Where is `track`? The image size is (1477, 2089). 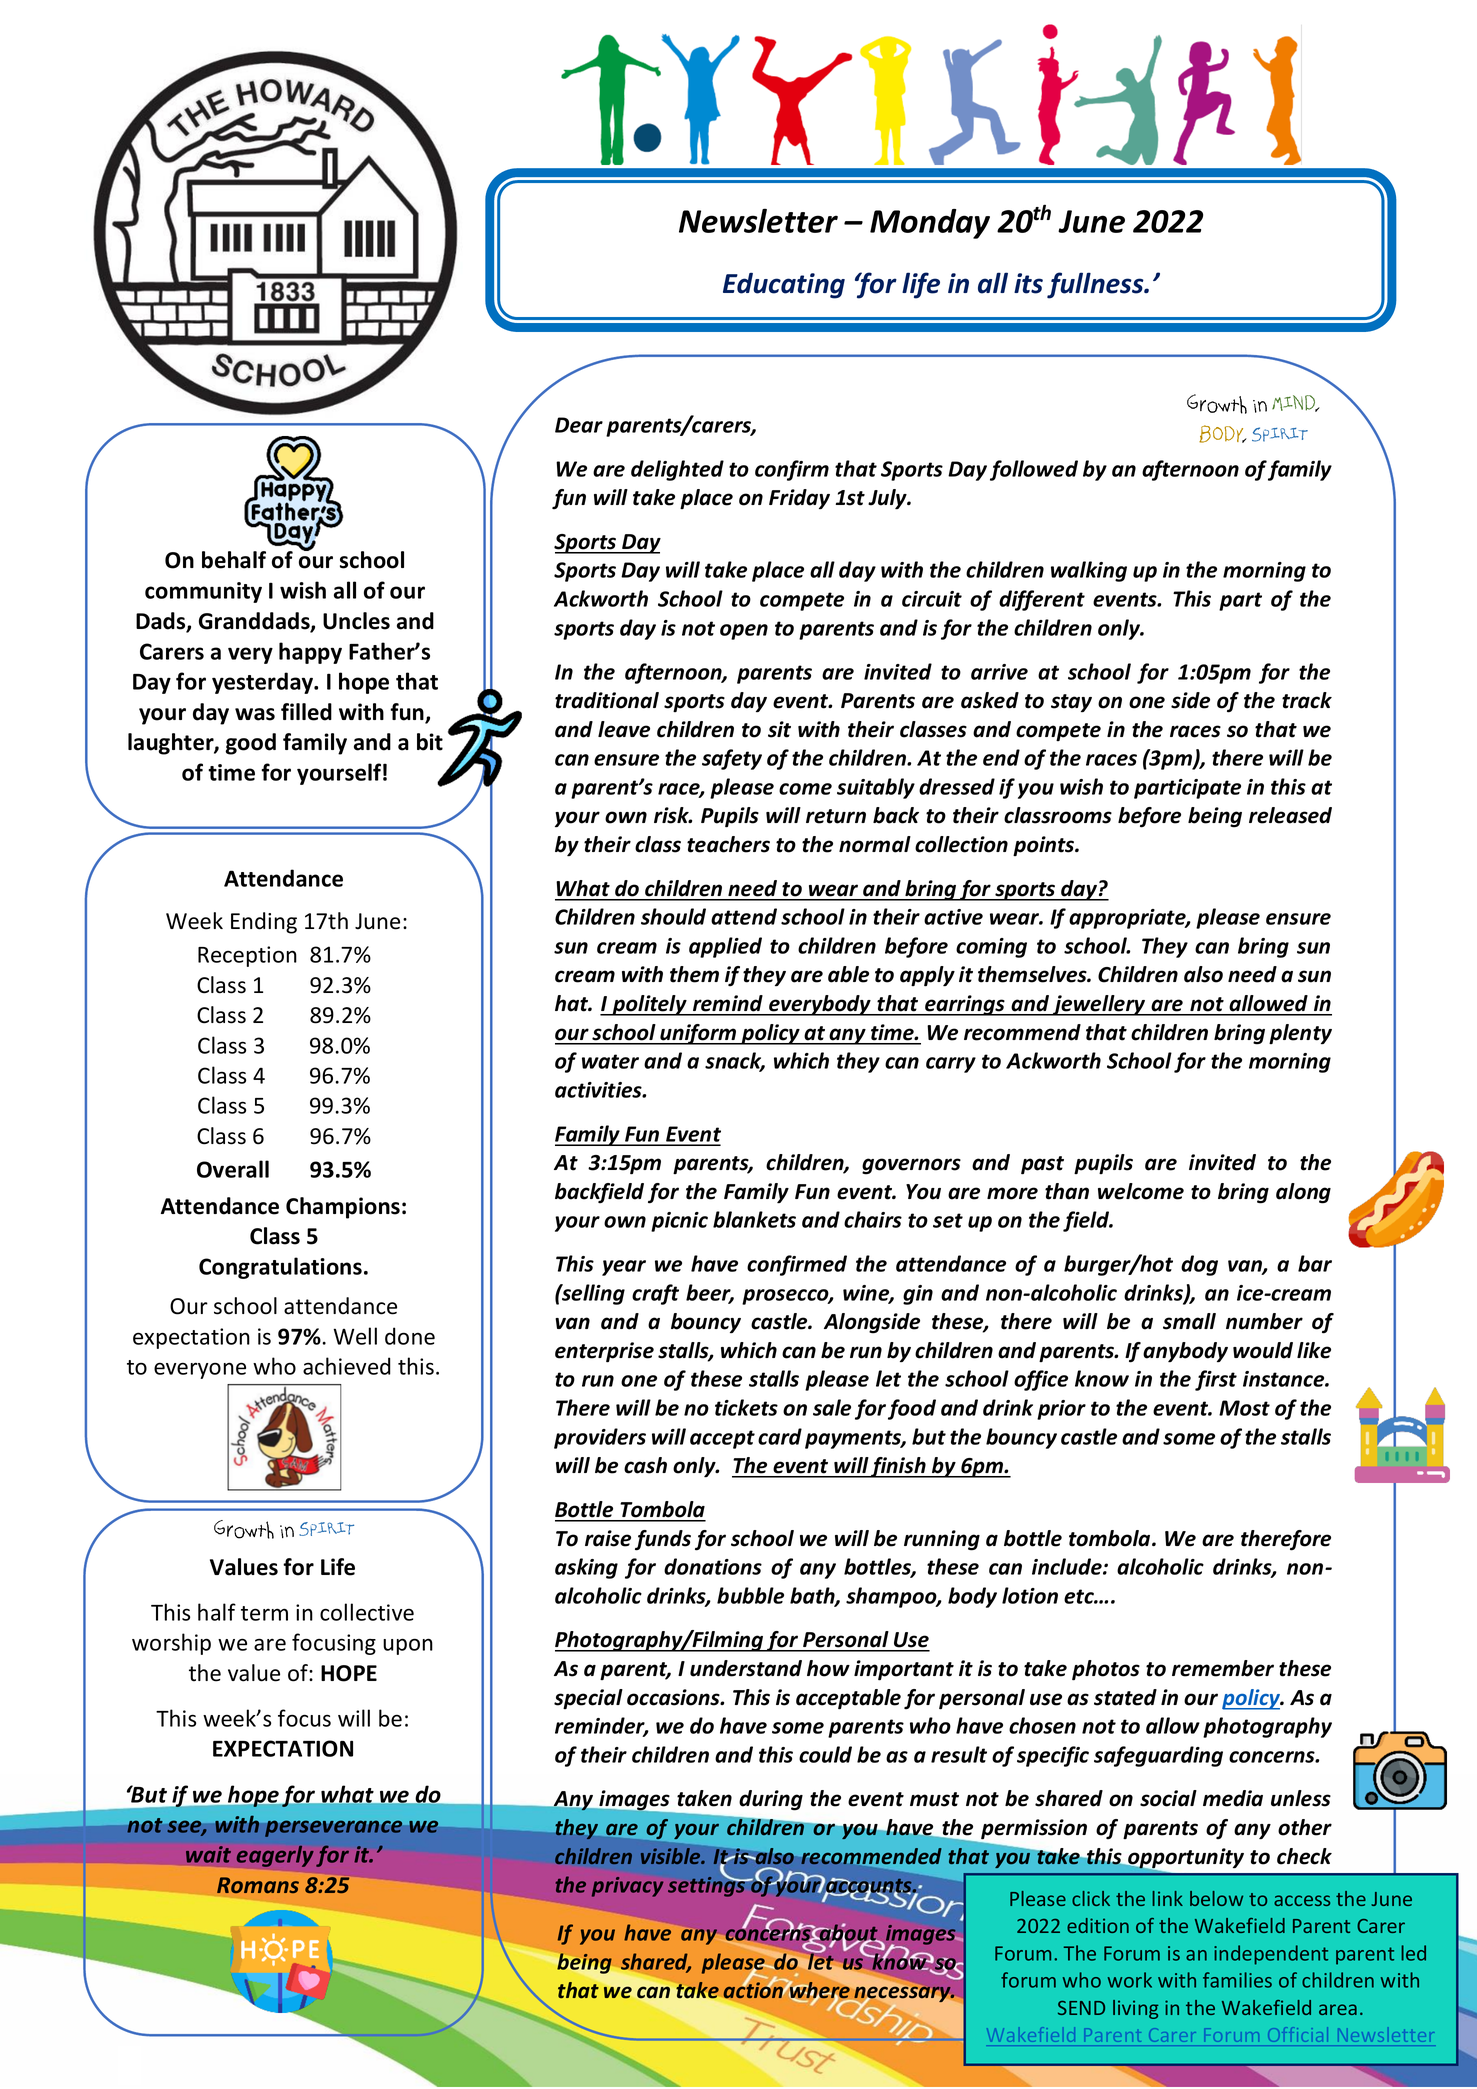 track is located at coordinates (1307, 700).
